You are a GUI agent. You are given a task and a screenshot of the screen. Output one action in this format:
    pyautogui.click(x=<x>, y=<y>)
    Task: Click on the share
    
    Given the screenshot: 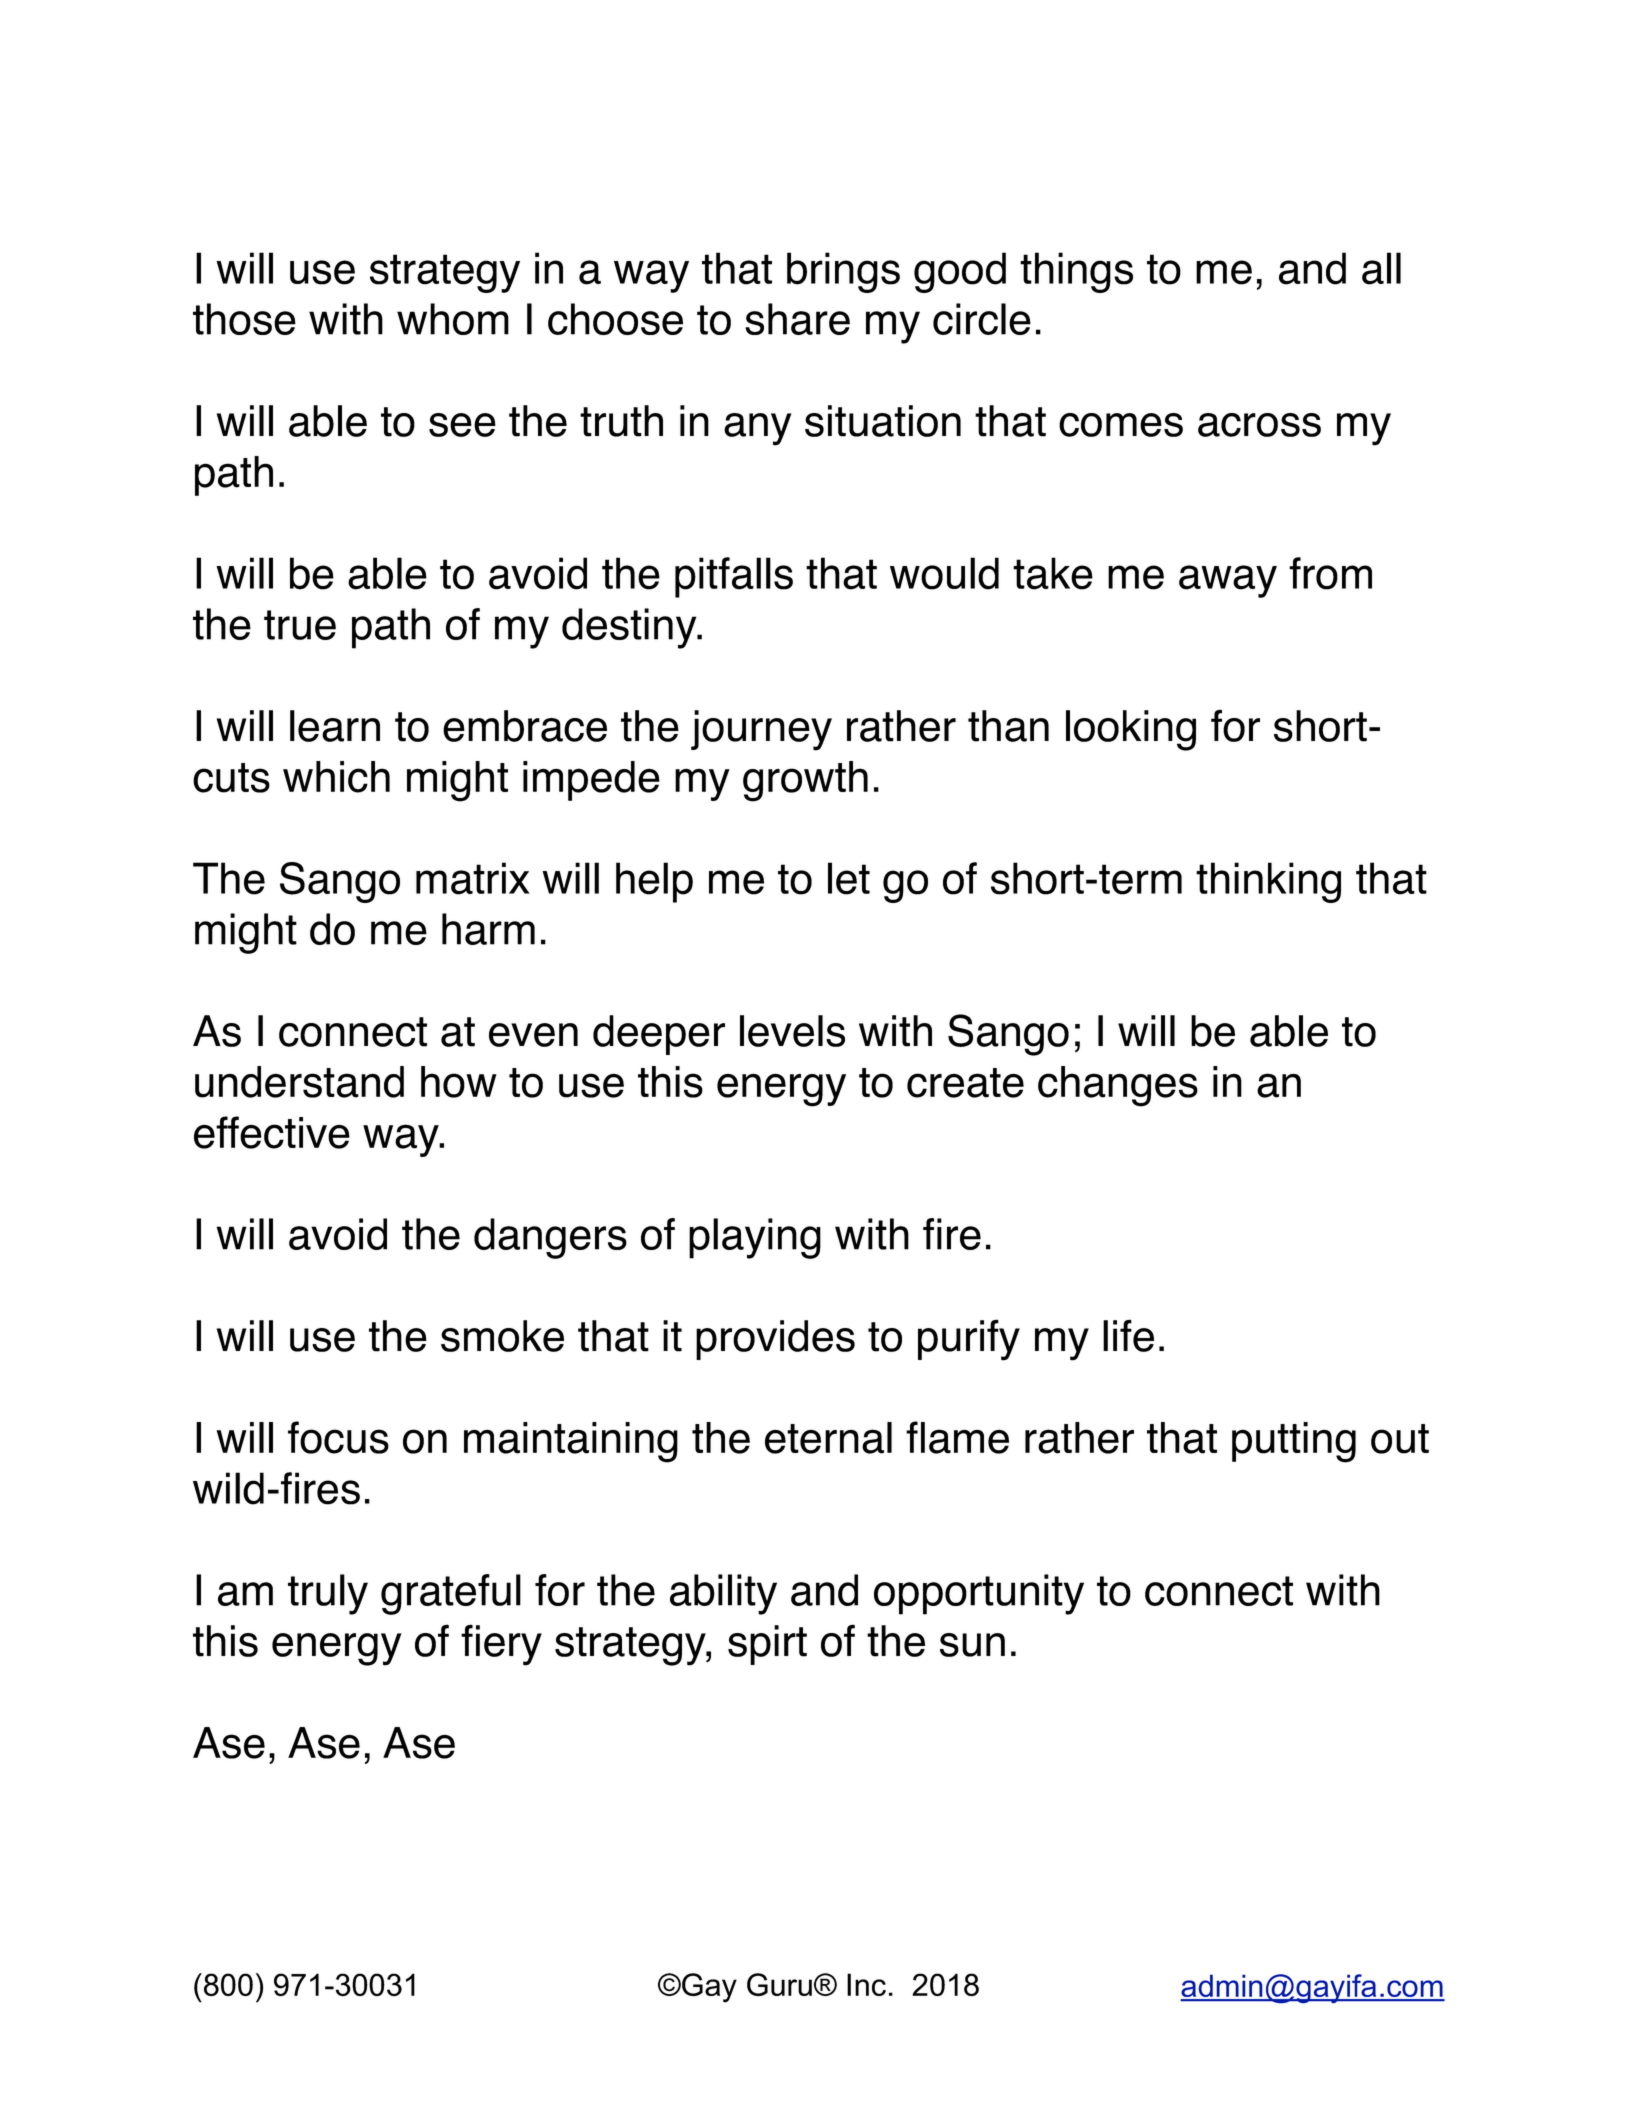 What is the action you would take?
    pyautogui.click(x=797, y=319)
